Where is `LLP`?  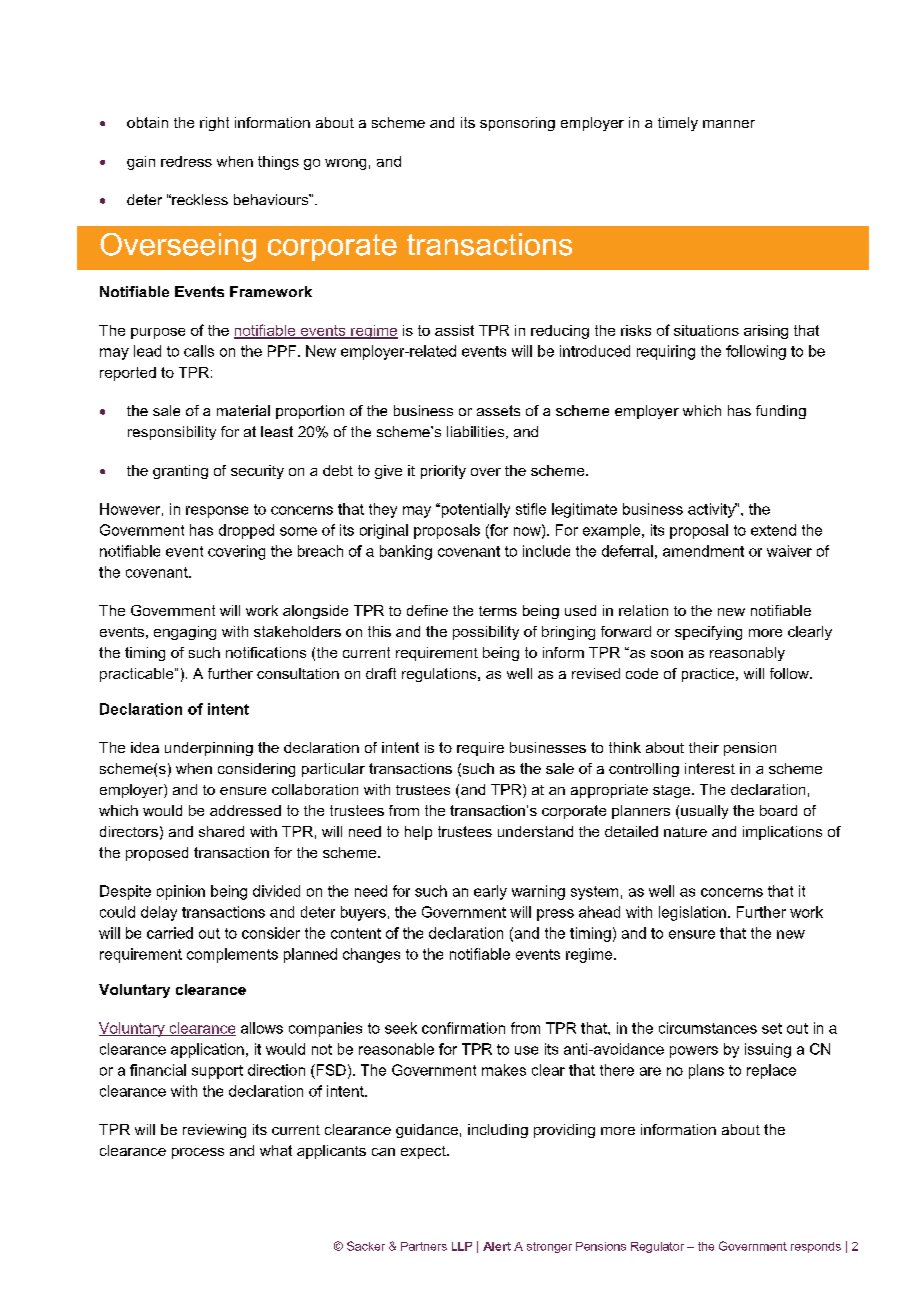 LLP is located at coordinates (462, 1246).
